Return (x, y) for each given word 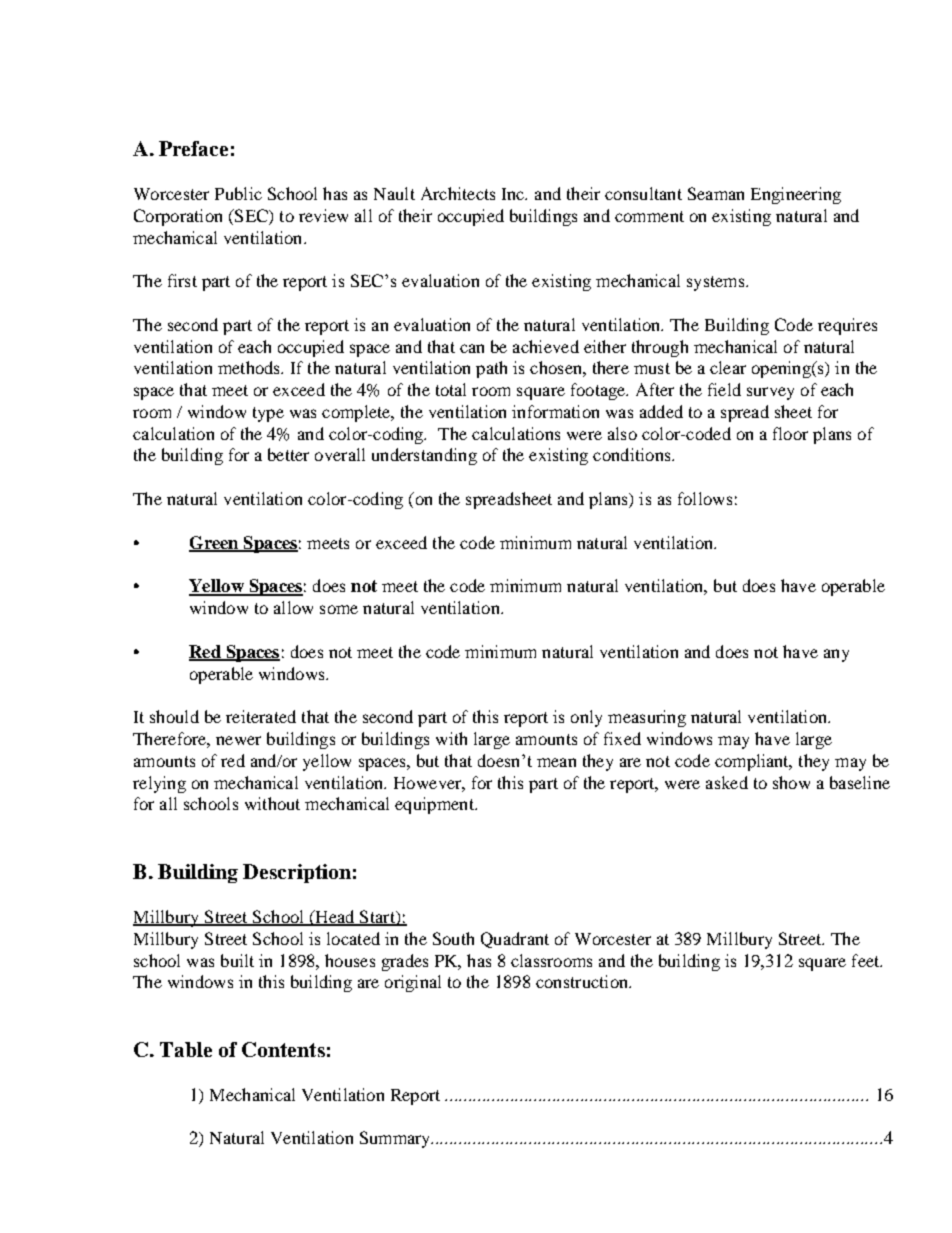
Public (238, 193)
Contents (283, 1049)
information (555, 411)
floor (790, 433)
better (288, 454)
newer (238, 740)
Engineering (796, 195)
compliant (753, 762)
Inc (514, 194)
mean (556, 762)
